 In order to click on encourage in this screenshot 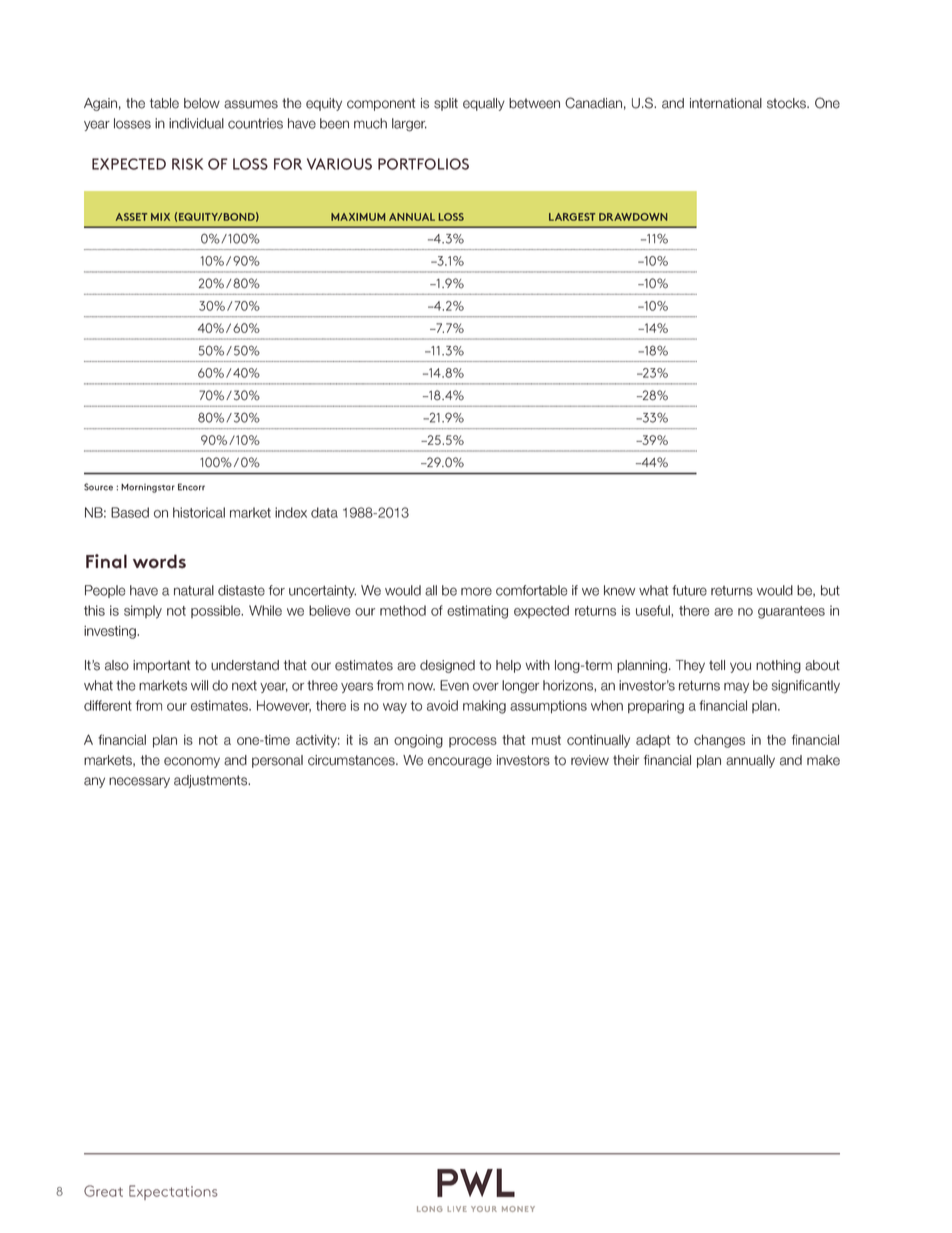, I will do `click(460, 762)`.
